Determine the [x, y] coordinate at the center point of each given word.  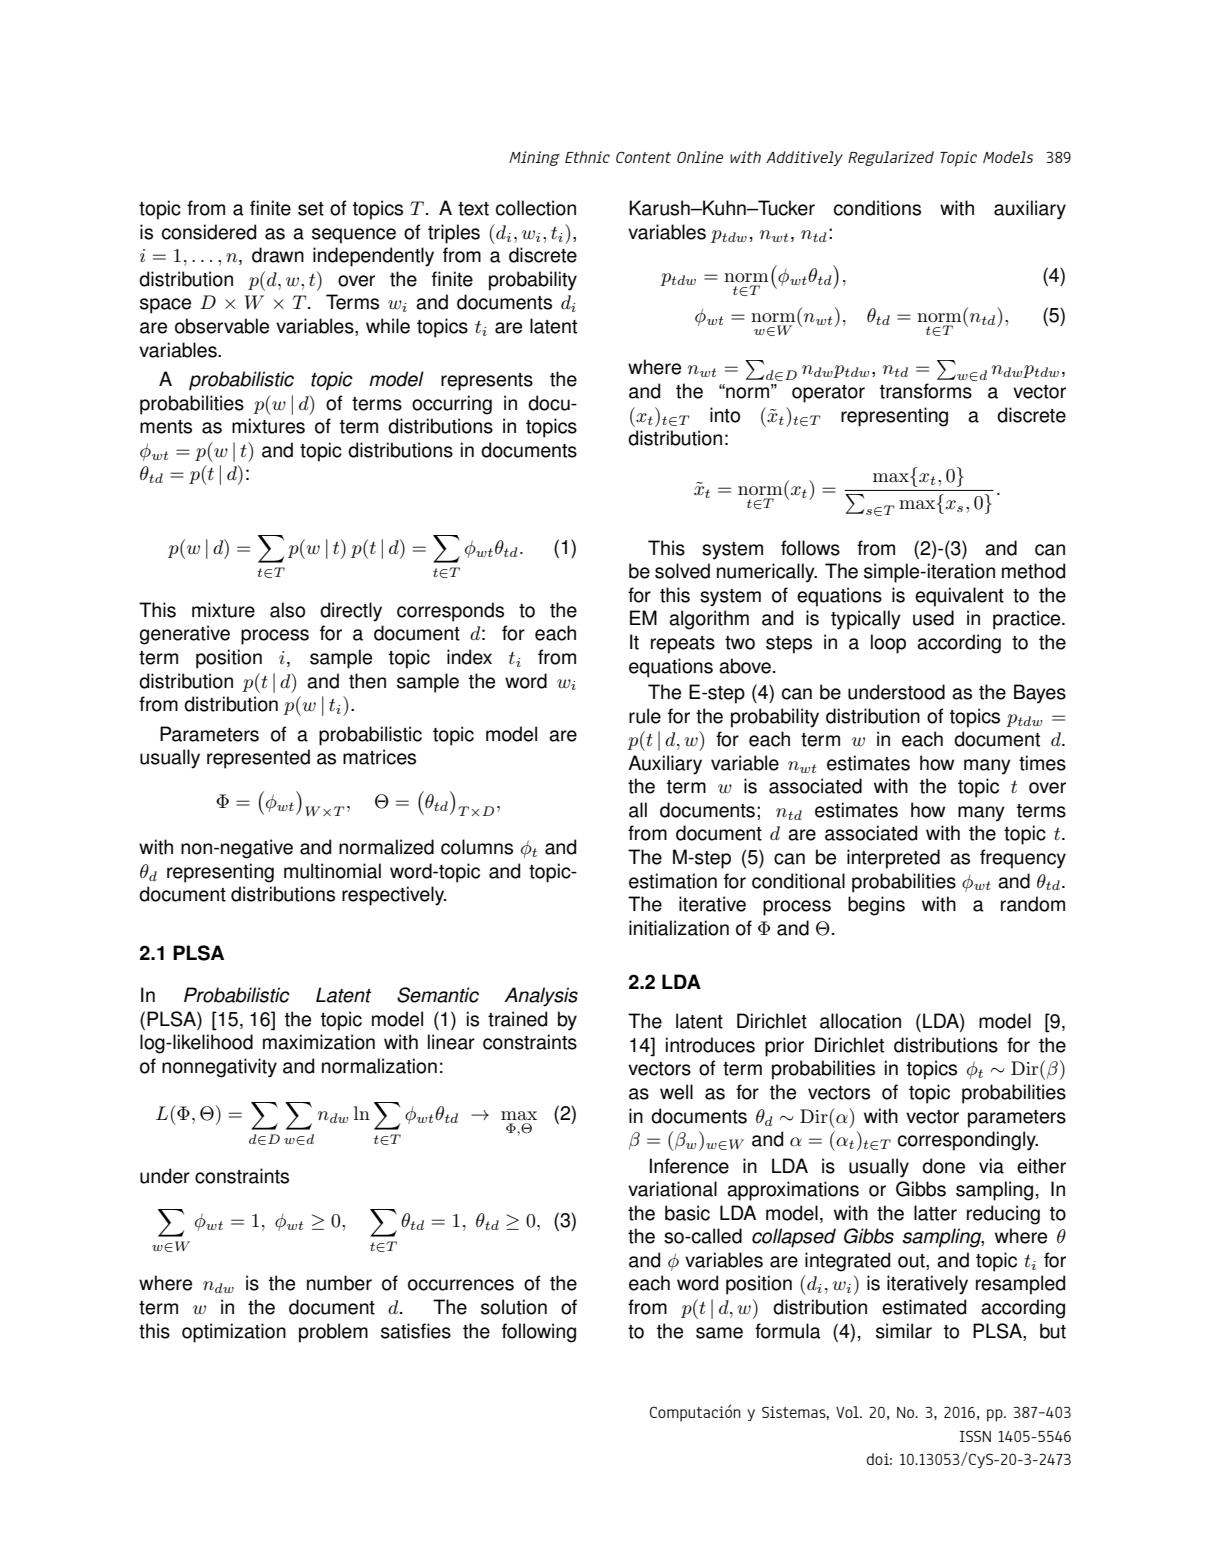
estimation [673, 881]
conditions [877, 208]
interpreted [893, 859]
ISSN [975, 1436]
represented [258, 759]
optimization [234, 1333]
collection [536, 208]
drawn [278, 255]
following [539, 1333]
